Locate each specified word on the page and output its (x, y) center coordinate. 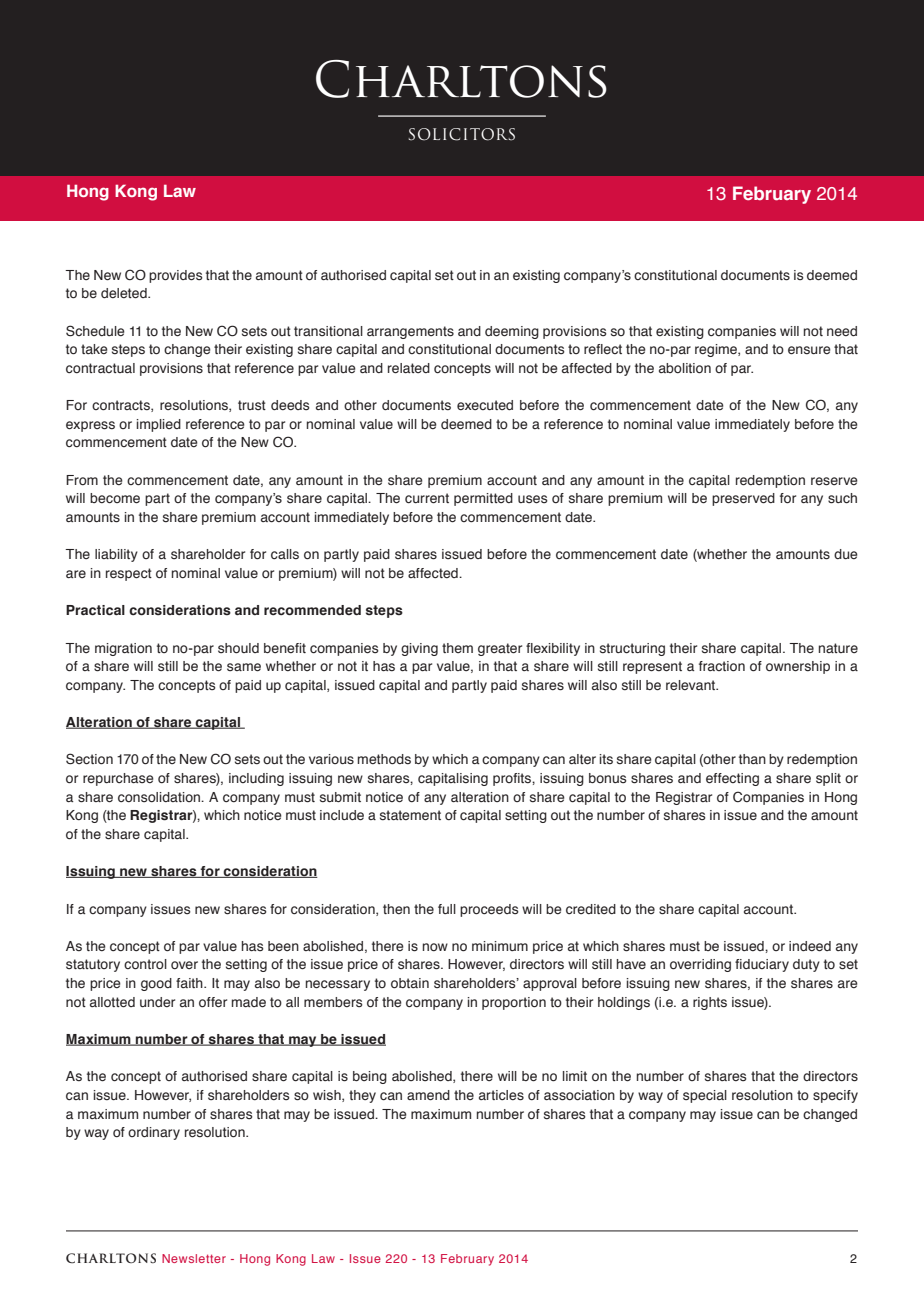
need (842, 331)
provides (176, 276)
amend (428, 1095)
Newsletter (194, 1258)
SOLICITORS (462, 134)
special (705, 1096)
